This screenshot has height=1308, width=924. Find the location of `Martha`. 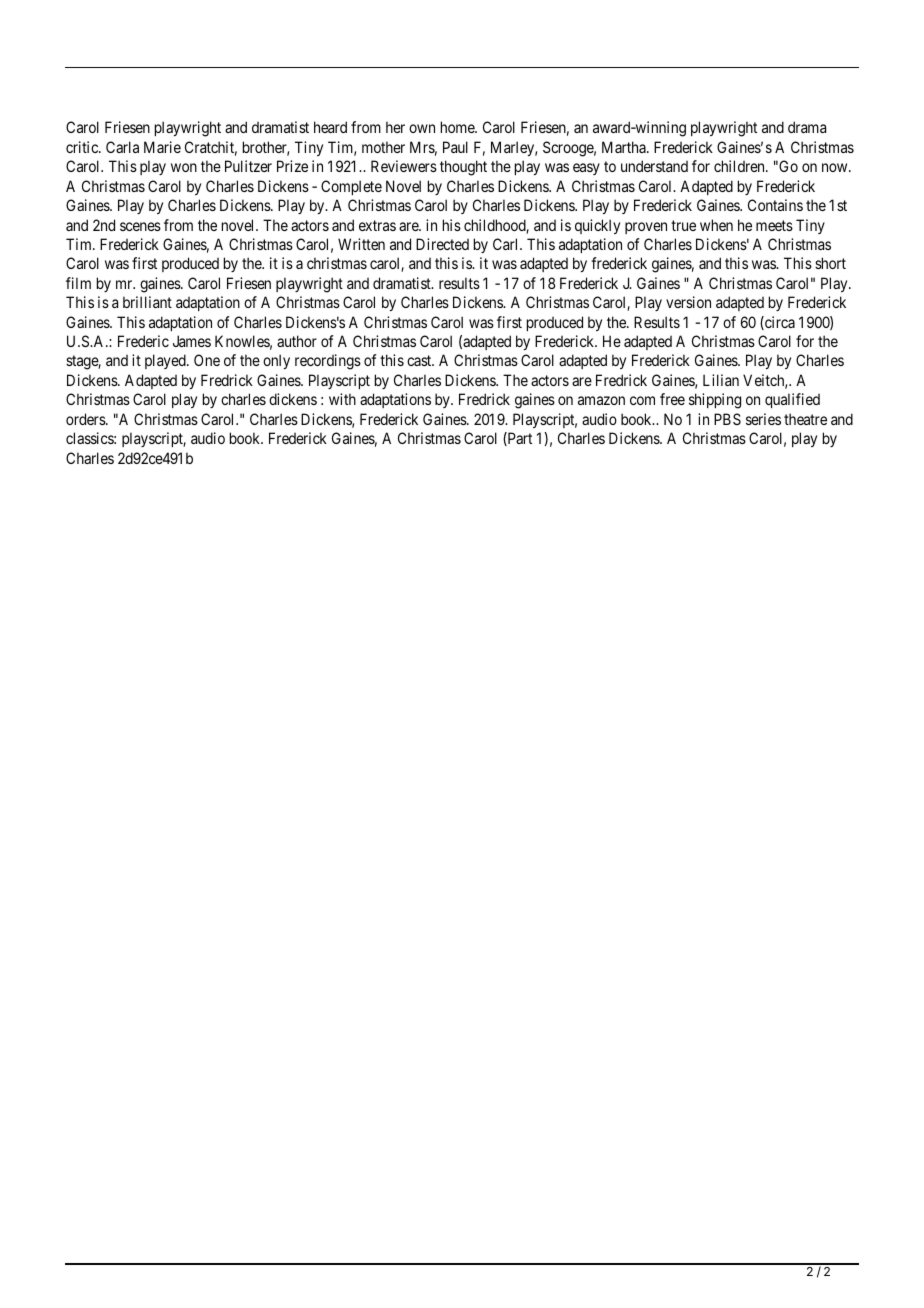

Martha is located at coordinates (625, 147).
